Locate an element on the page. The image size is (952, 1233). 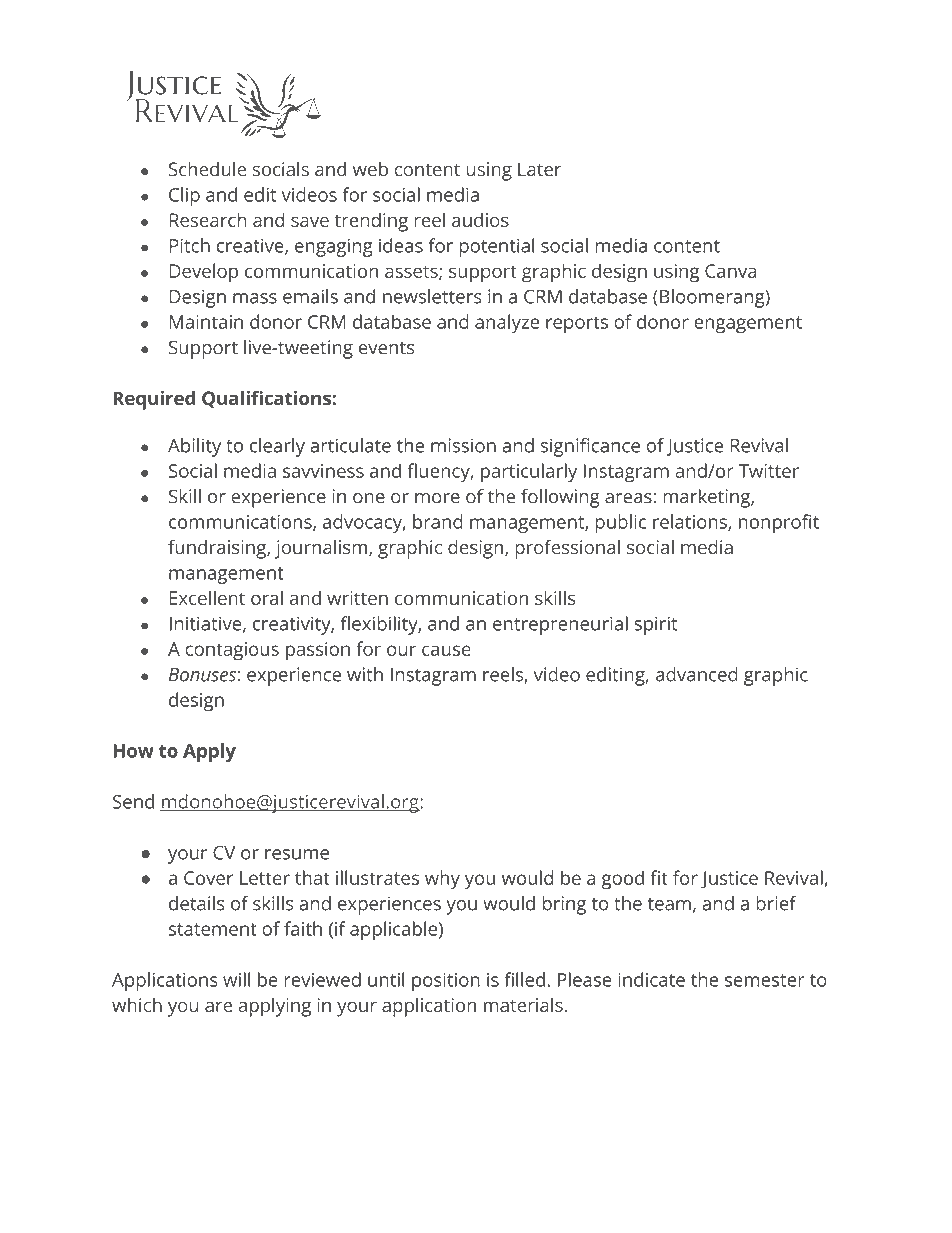
Qualifications is located at coordinates (267, 399).
